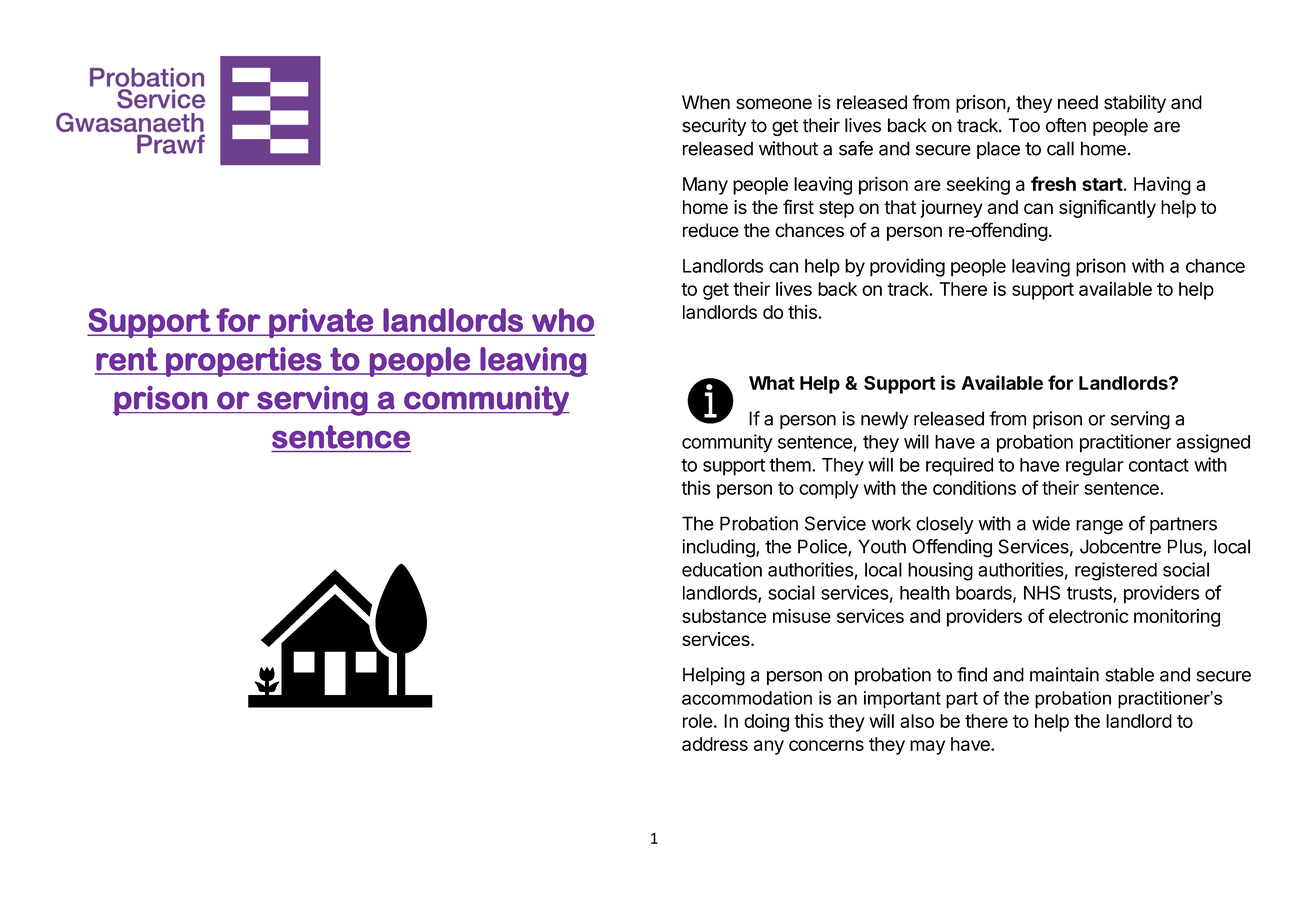 The height and width of the screenshot is (924, 1308). I want to click on When, so click(706, 102).
